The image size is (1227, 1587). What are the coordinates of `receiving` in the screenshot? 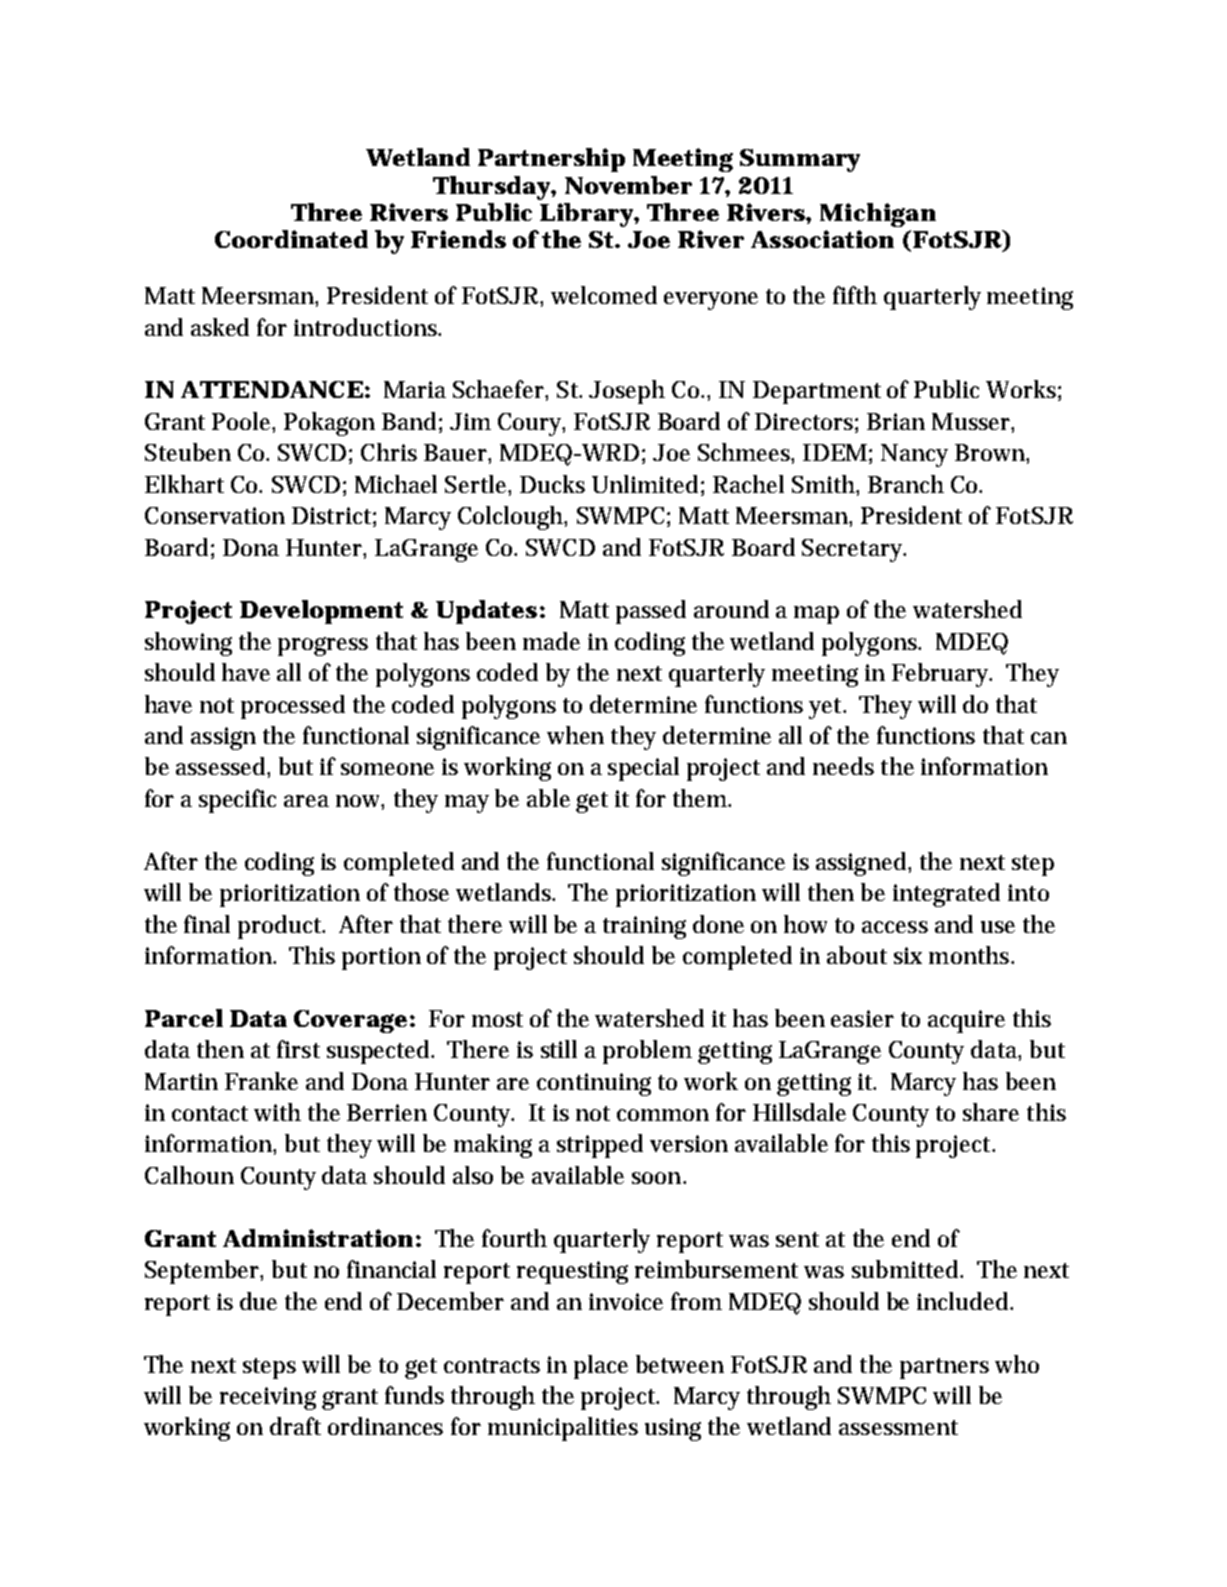 It's located at (268, 1398).
